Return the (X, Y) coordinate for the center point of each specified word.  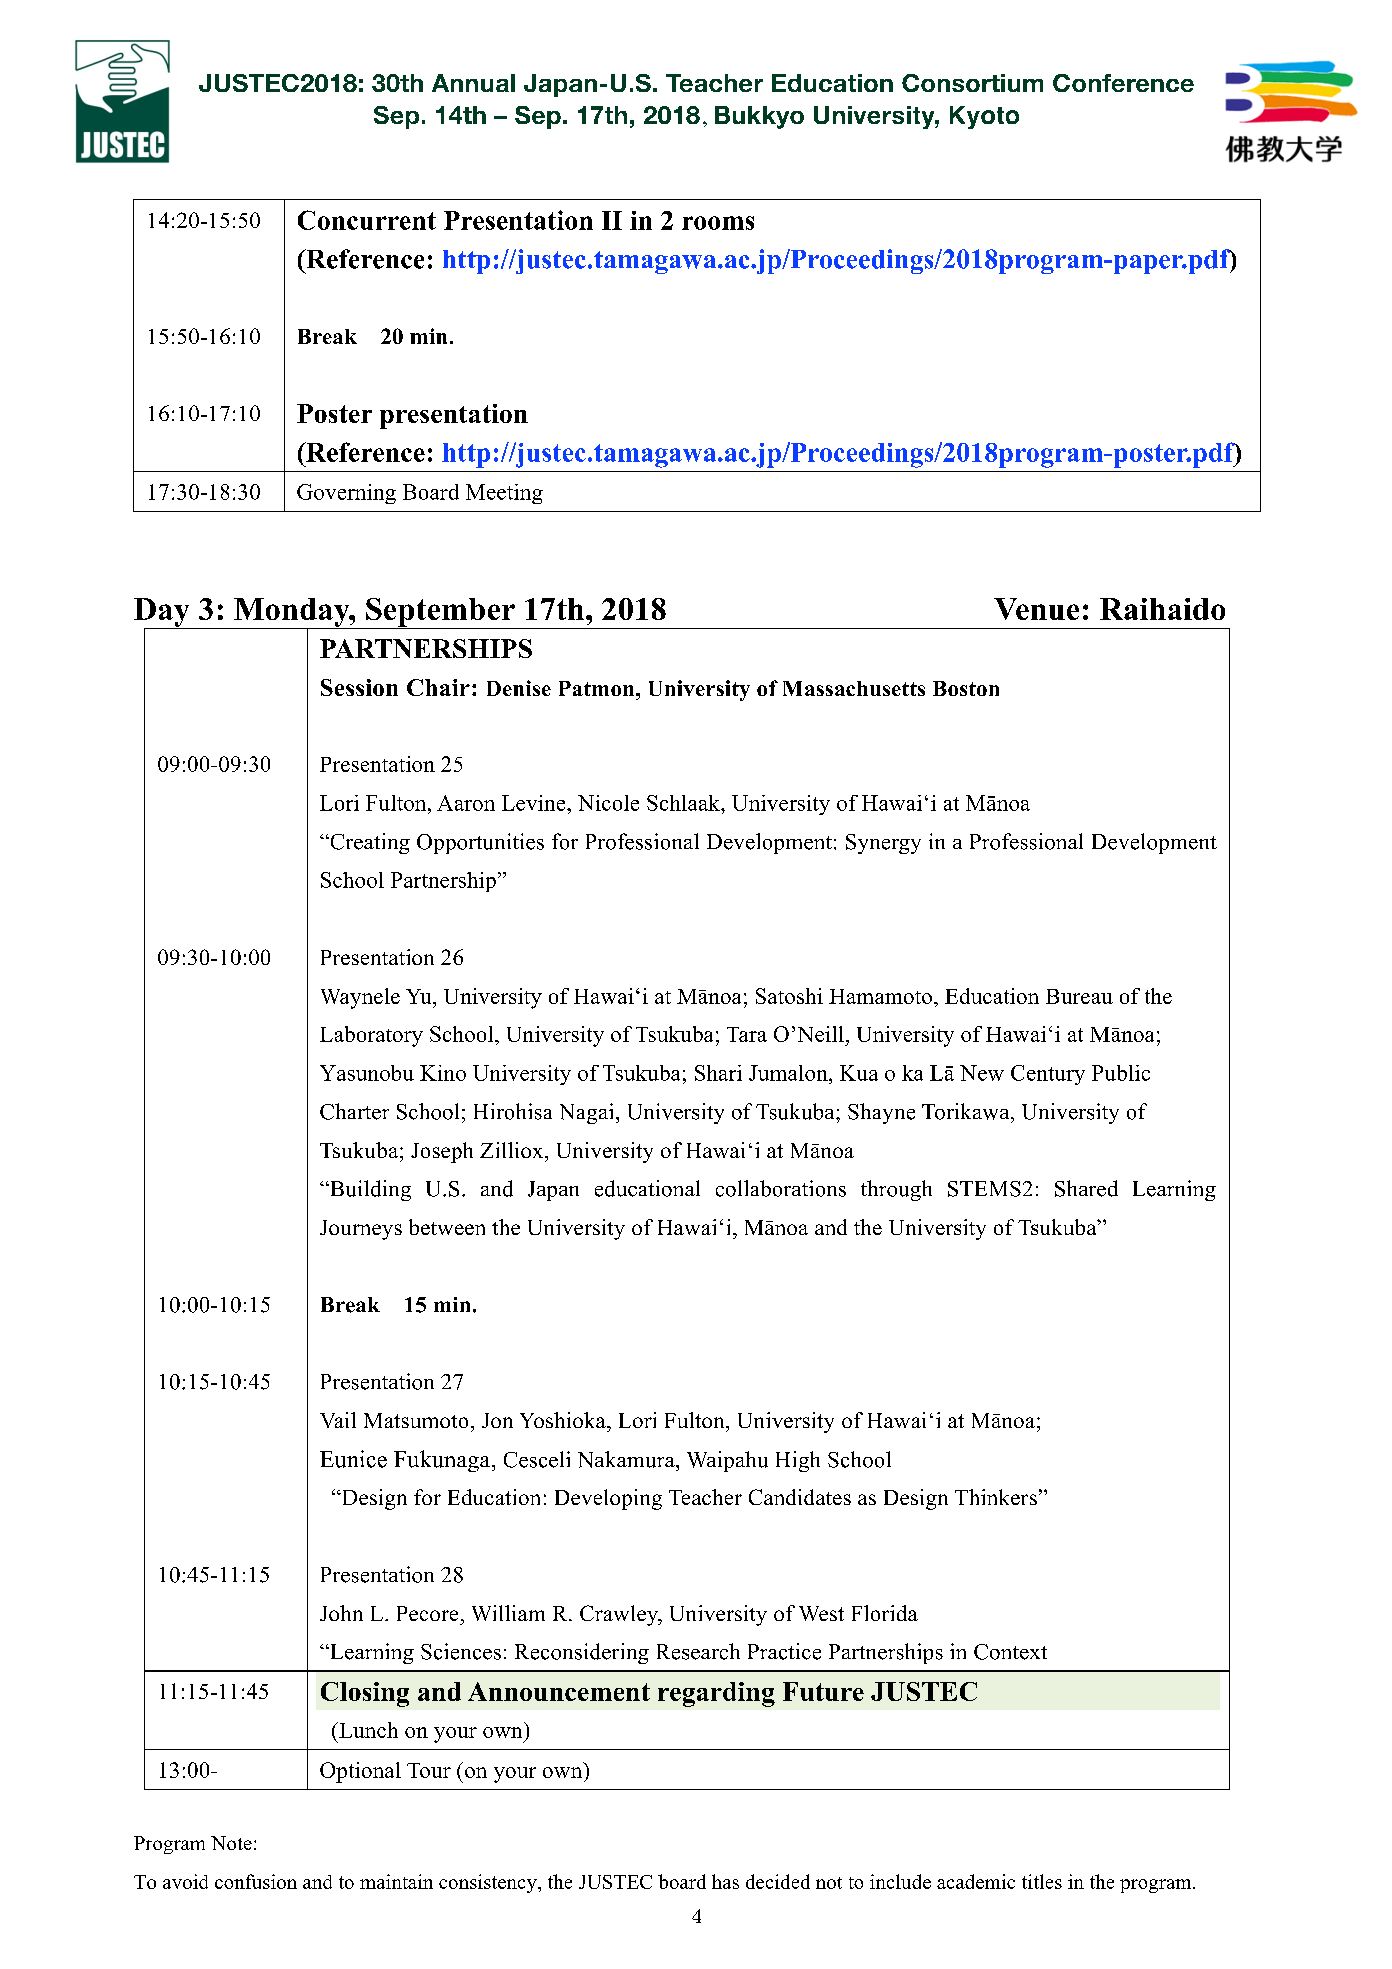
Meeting (504, 494)
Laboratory (371, 1036)
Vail (338, 1420)
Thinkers (996, 1497)
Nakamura (627, 1459)
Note (231, 1843)
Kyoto (984, 117)
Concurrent (367, 220)
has (725, 1881)
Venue (1036, 609)
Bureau (1079, 996)
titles (1042, 1881)
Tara (747, 1034)
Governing (346, 494)
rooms (718, 223)
